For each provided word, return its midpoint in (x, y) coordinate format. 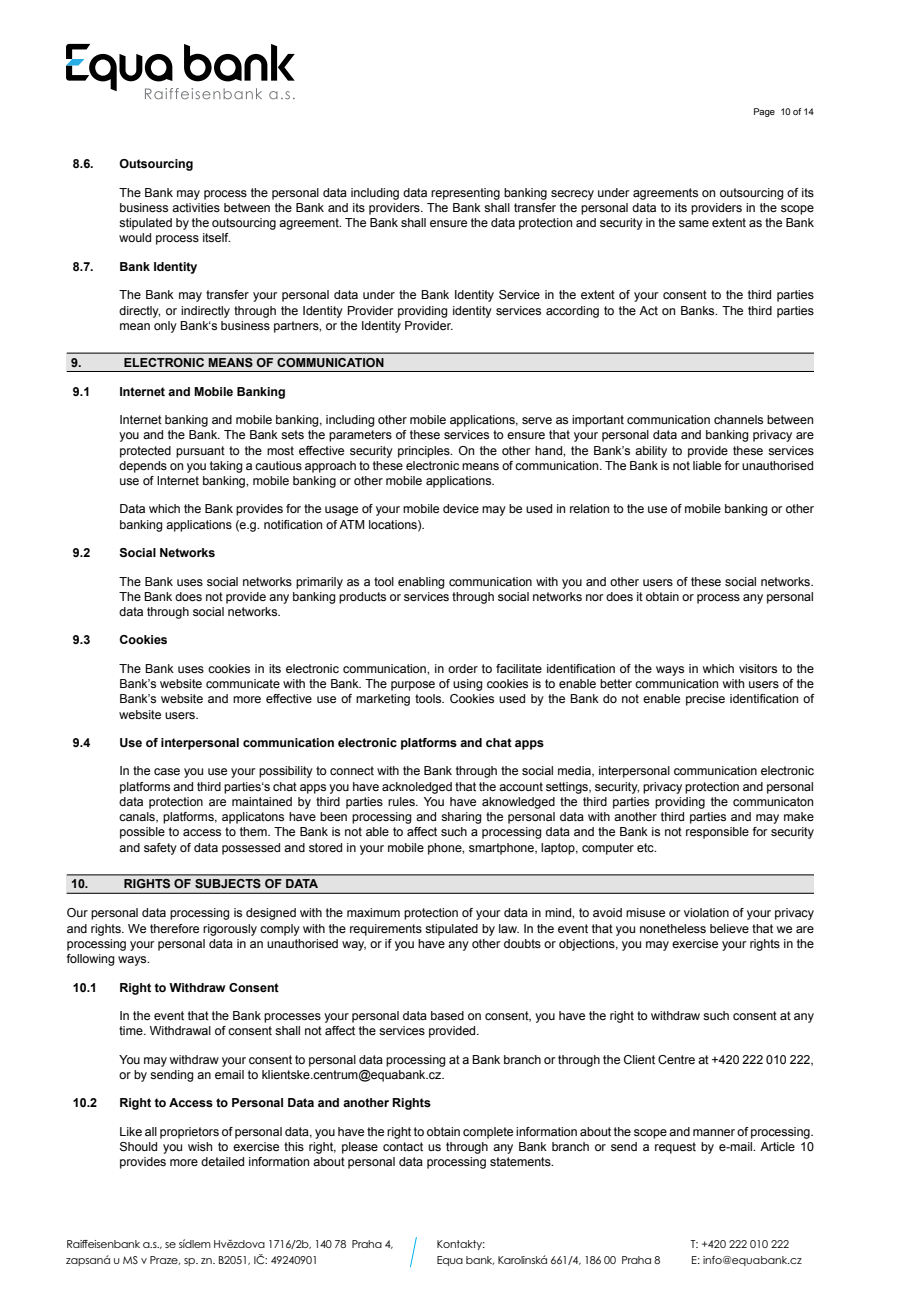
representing (465, 194)
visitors (758, 668)
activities (196, 207)
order (463, 668)
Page (764, 112)
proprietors (189, 1133)
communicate (243, 683)
